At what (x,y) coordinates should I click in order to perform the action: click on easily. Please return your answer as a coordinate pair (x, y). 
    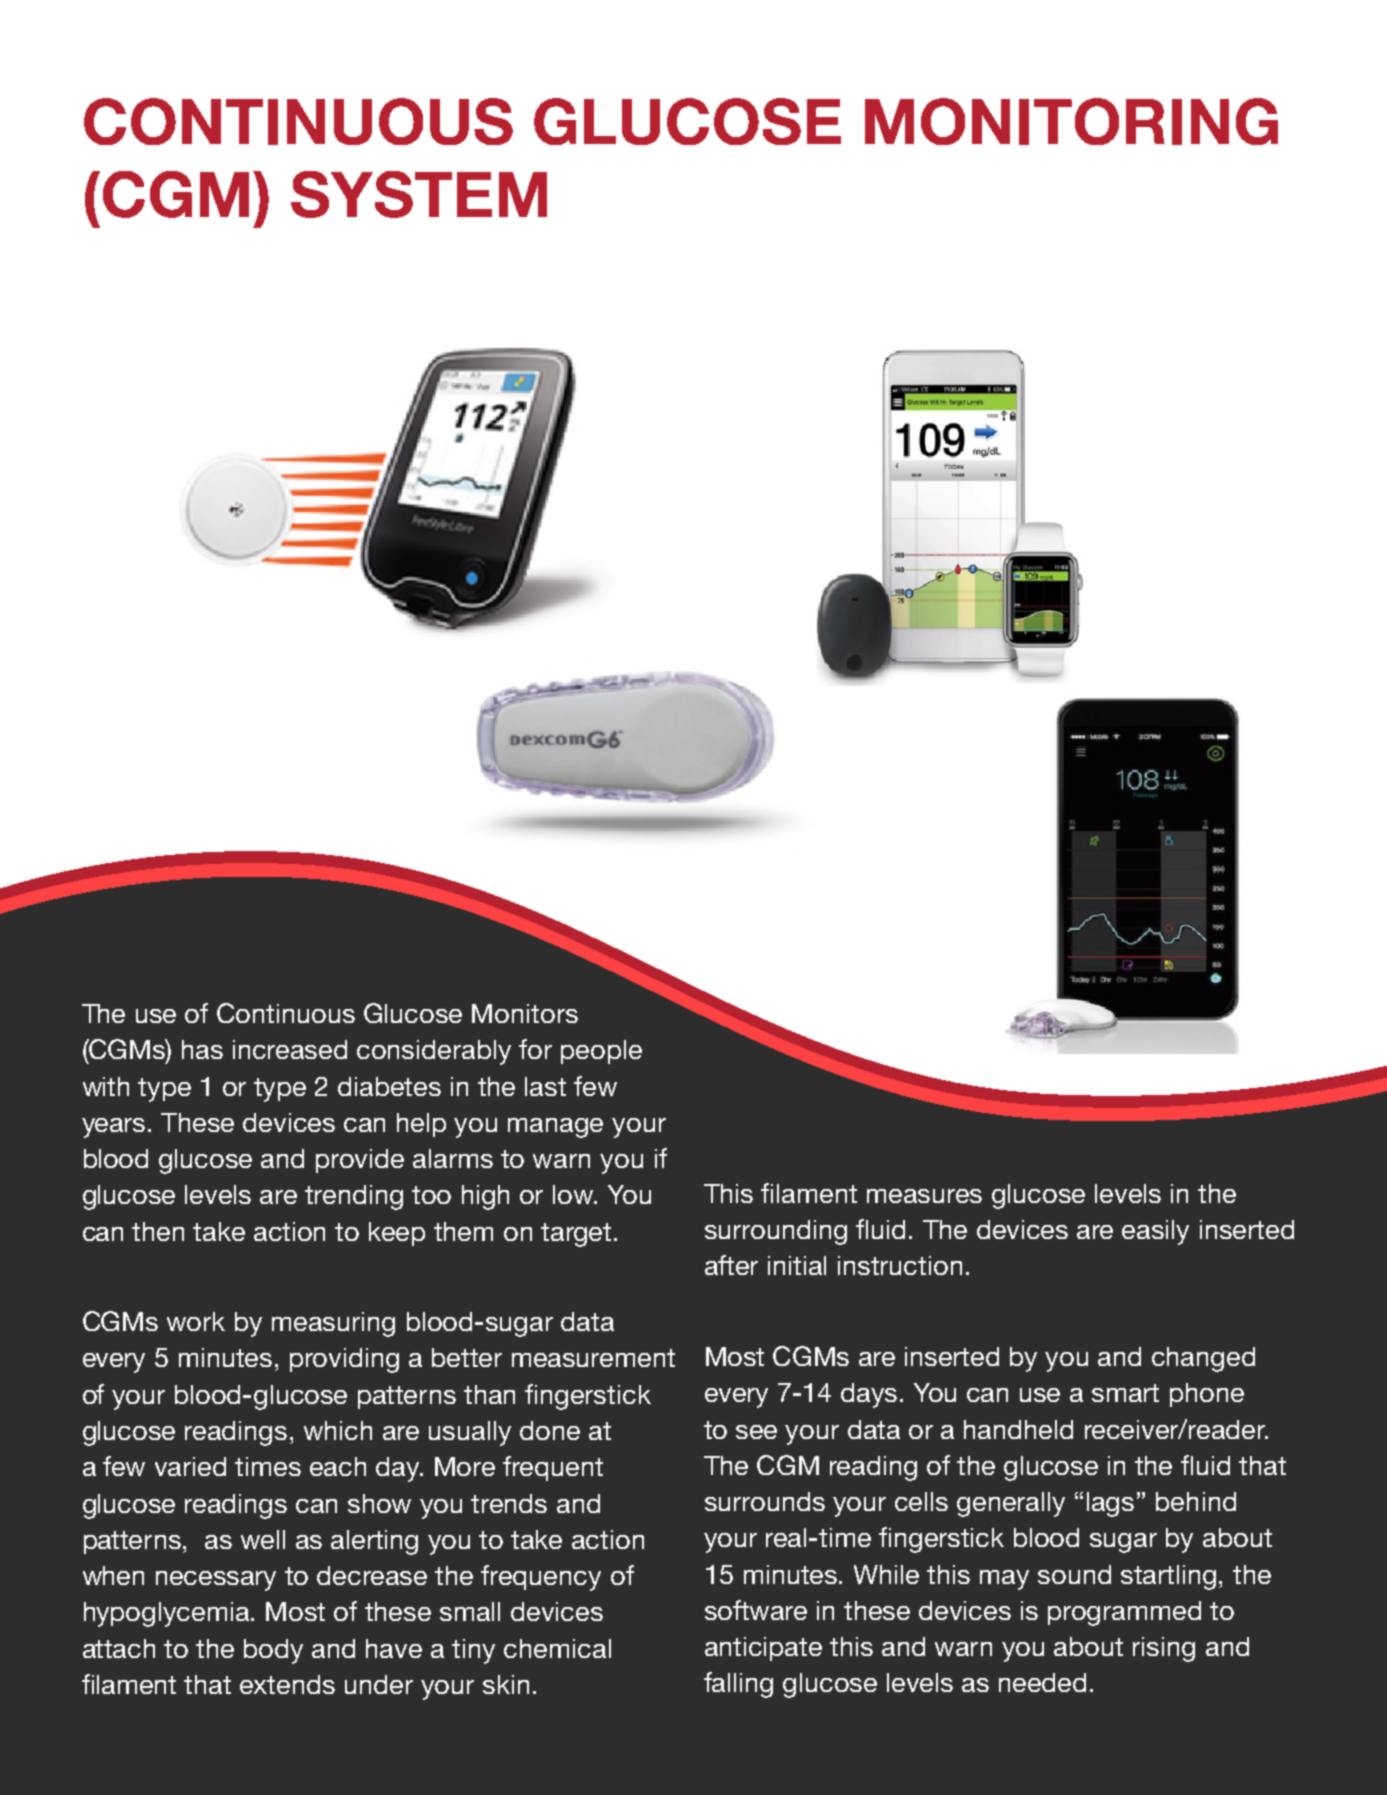
    Looking at the image, I should click on (1155, 1232).
